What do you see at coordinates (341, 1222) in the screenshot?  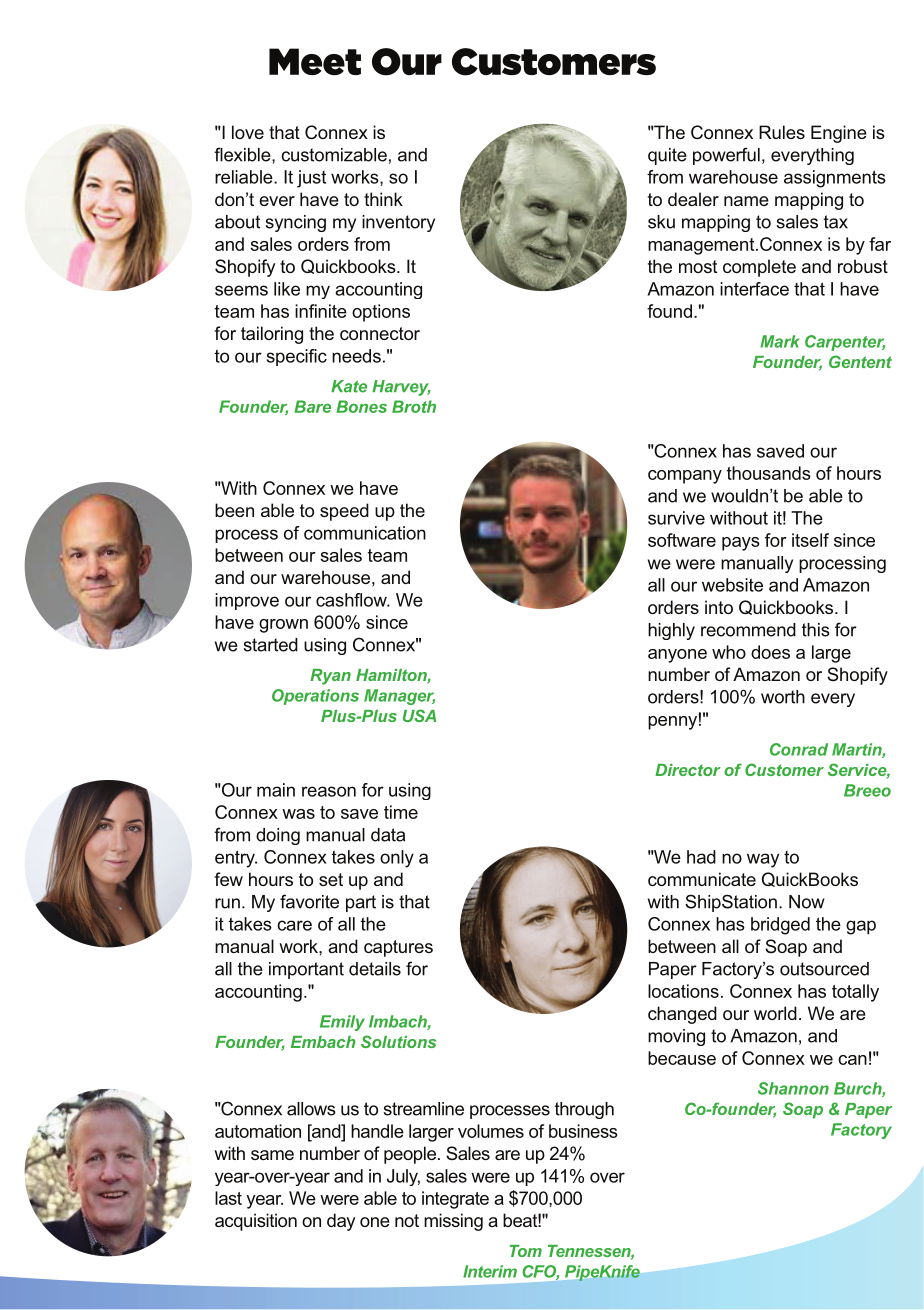 I see `day` at bounding box center [341, 1222].
